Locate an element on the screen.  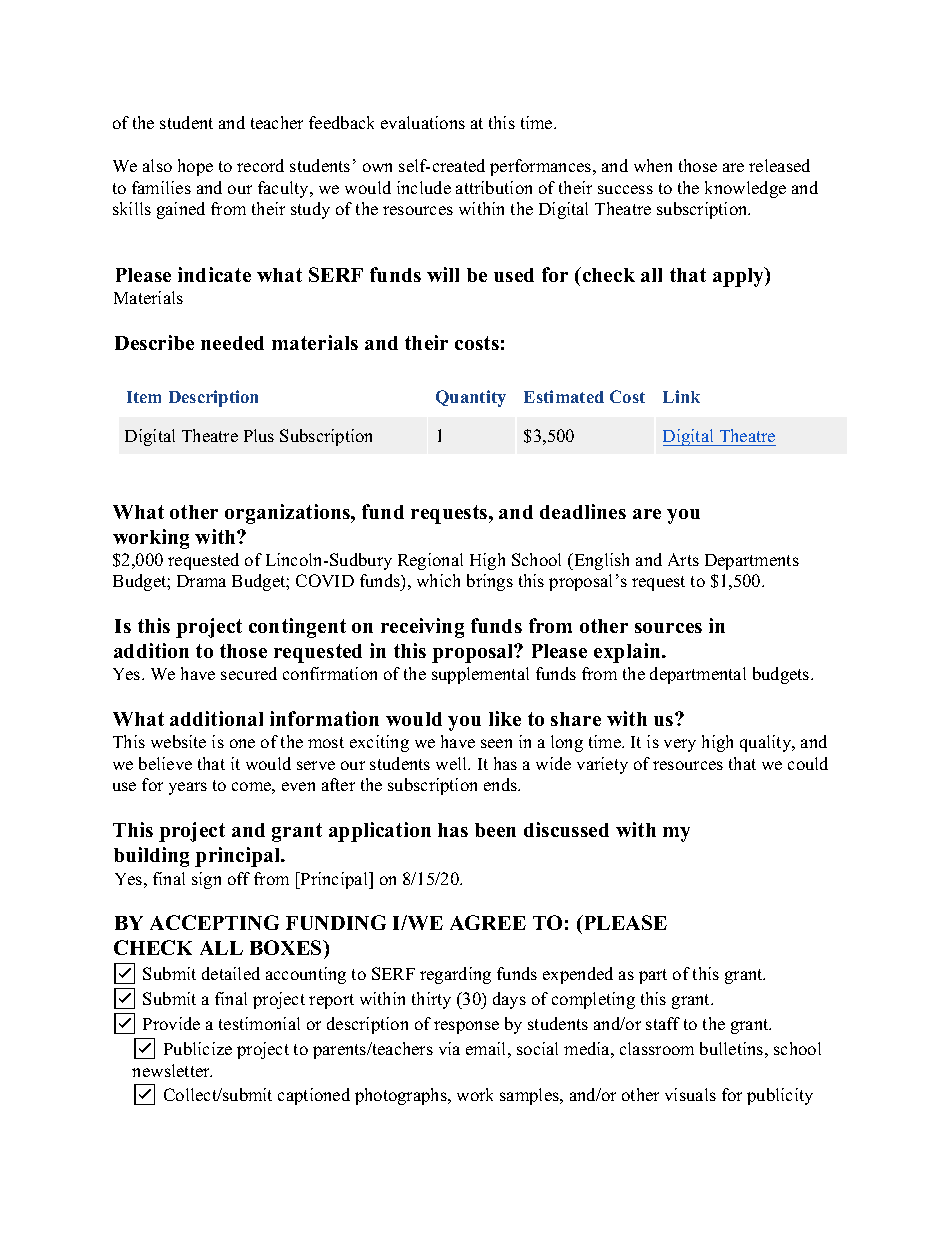
been is located at coordinates (495, 830).
